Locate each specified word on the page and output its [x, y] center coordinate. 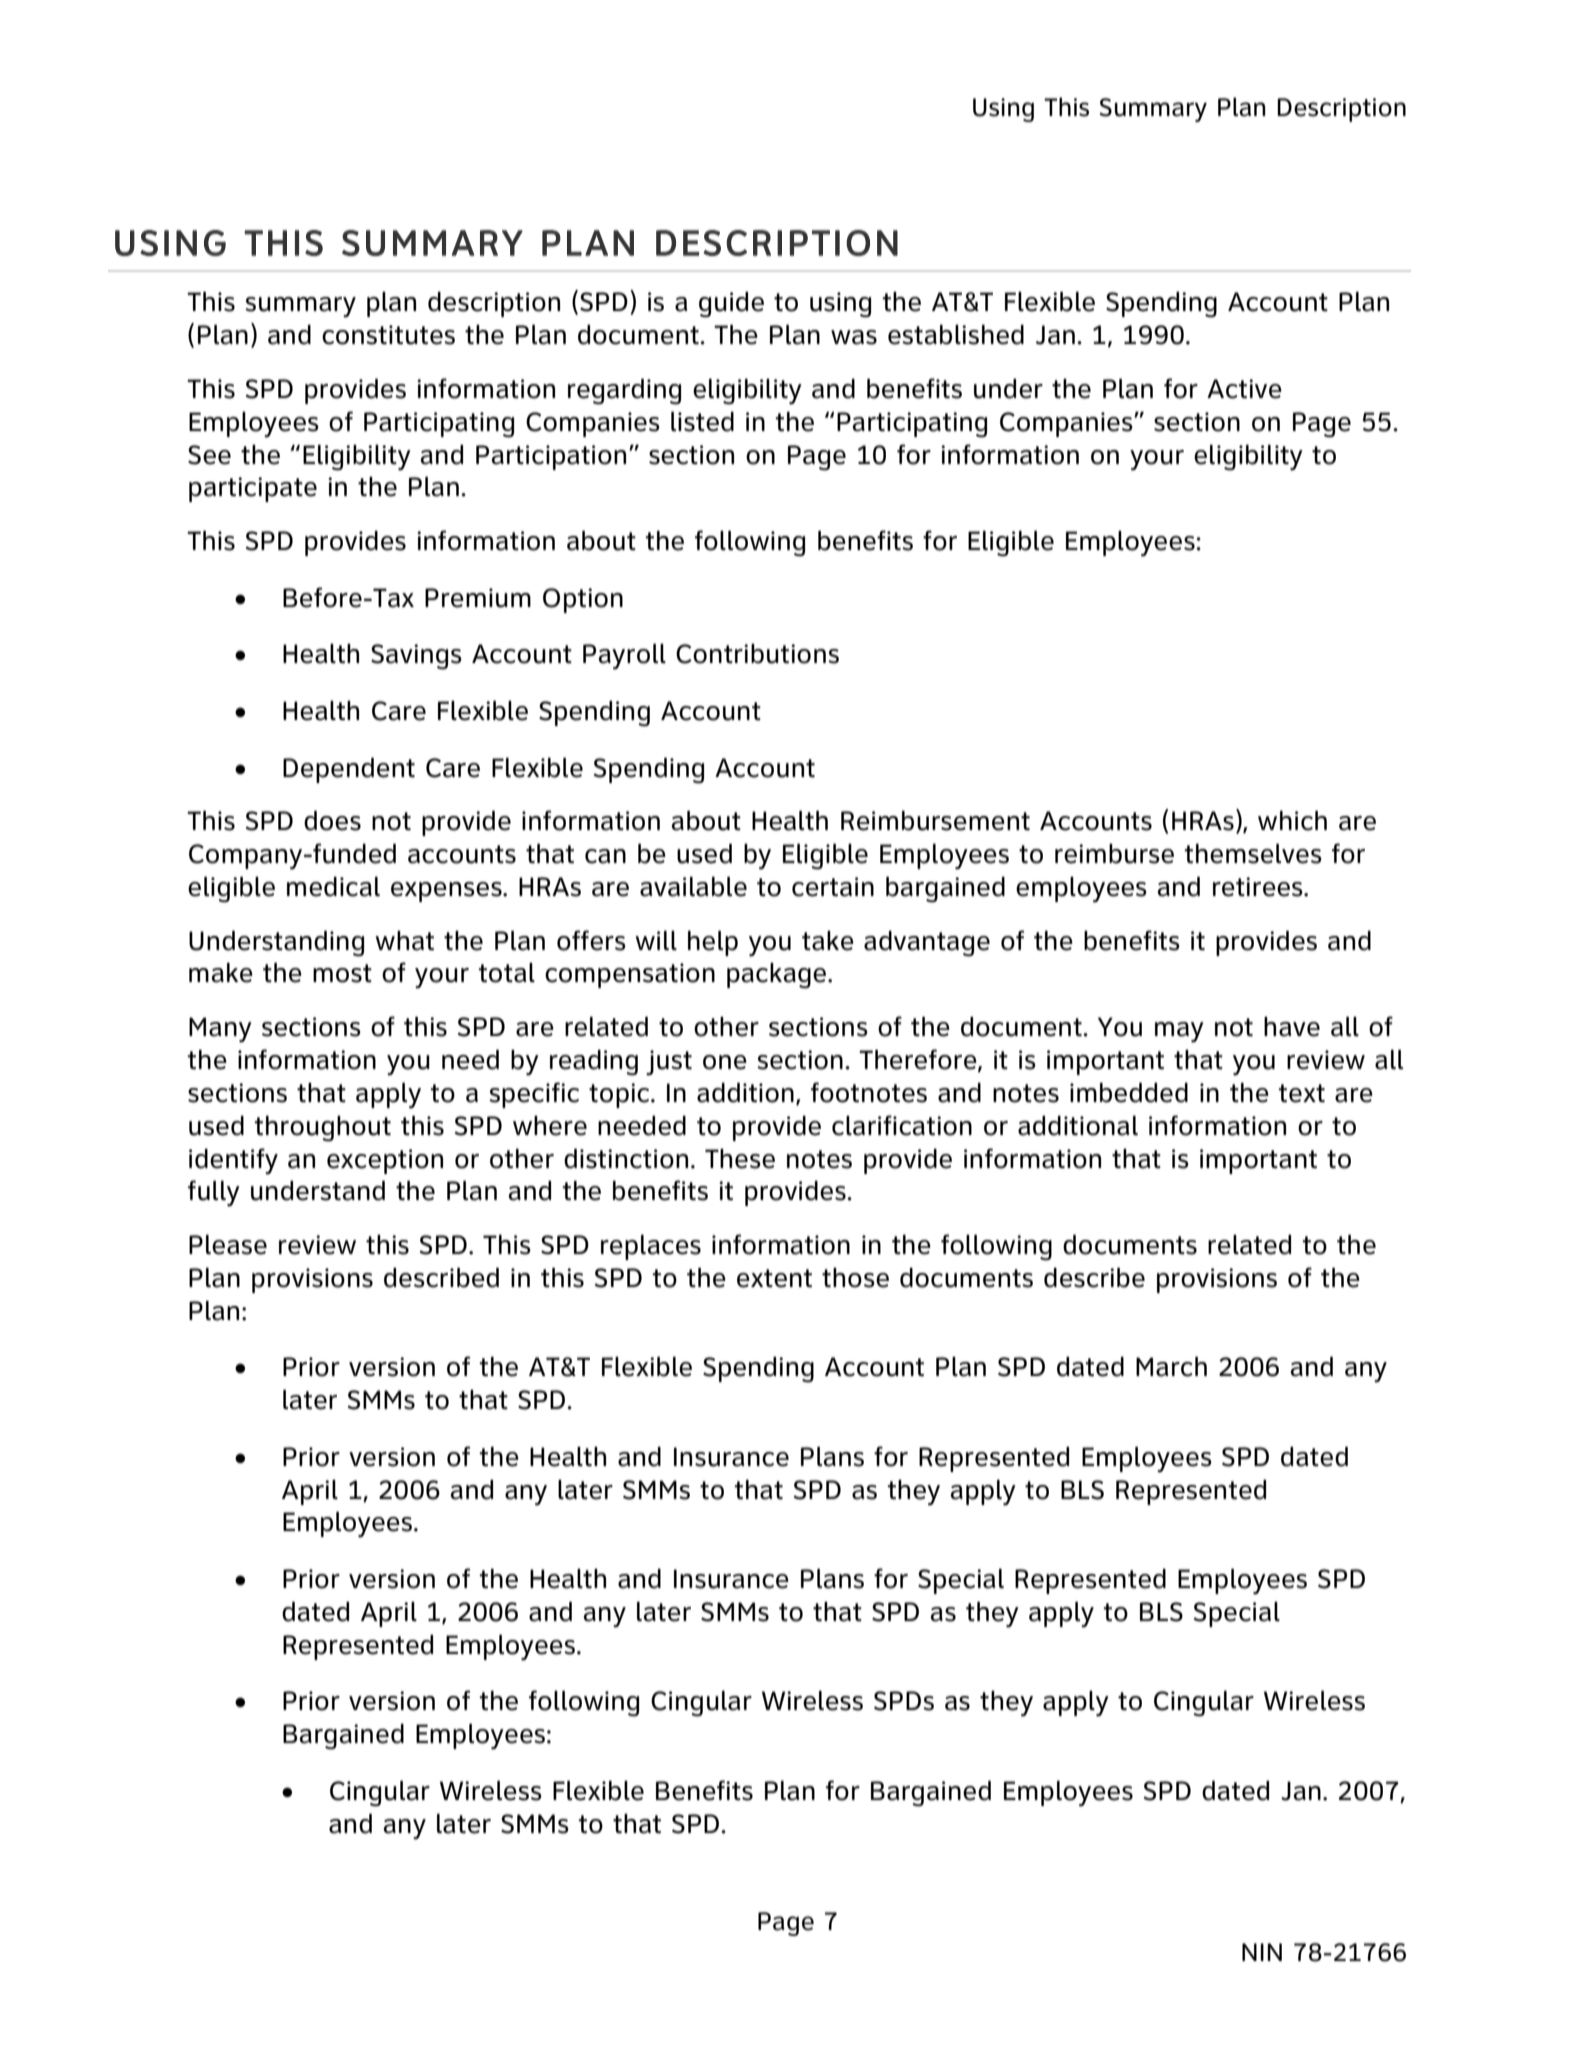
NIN [1262, 1952]
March [1171, 1367]
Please [228, 1245]
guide [731, 305]
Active [1244, 389]
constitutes [388, 335]
